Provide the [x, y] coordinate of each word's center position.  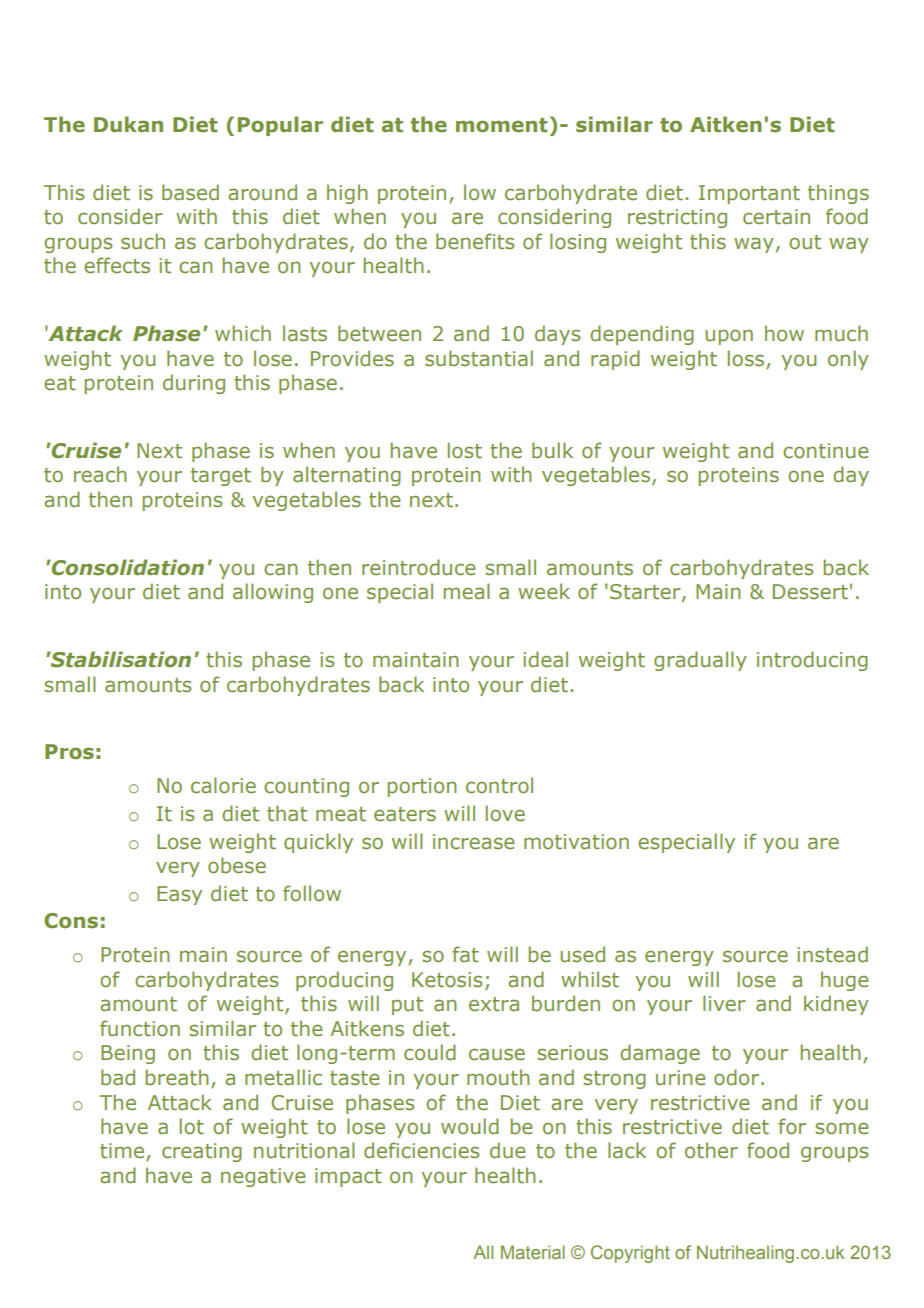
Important [749, 194]
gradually [700, 661]
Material [533, 1252]
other [711, 1150]
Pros [69, 752]
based [190, 192]
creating [202, 1152]
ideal [545, 659]
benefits [475, 241]
